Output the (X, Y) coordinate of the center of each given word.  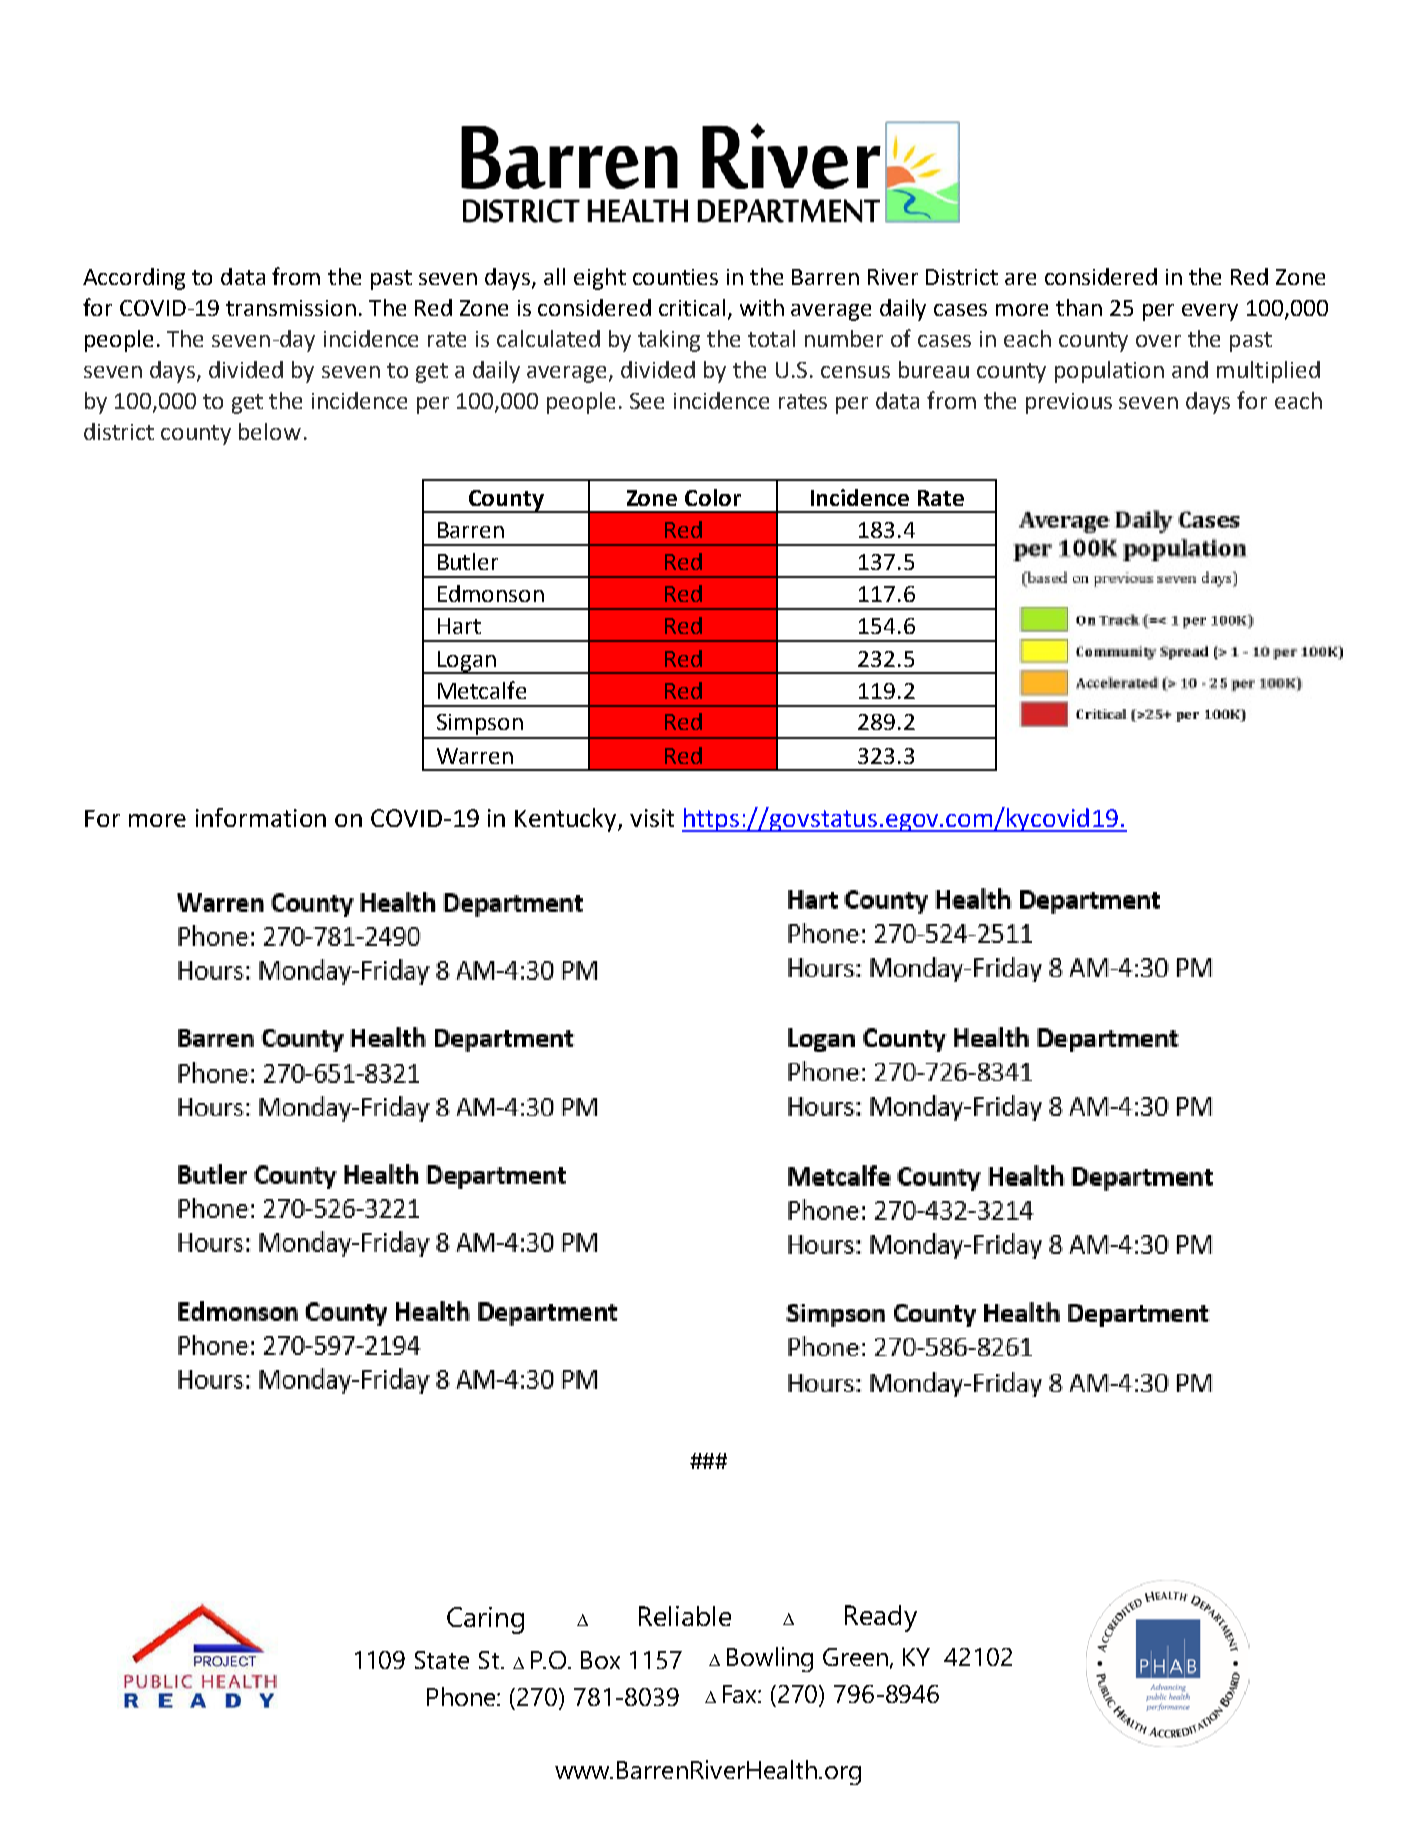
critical (692, 307)
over (1158, 341)
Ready (881, 1618)
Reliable (685, 1616)
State (442, 1660)
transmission (291, 308)
